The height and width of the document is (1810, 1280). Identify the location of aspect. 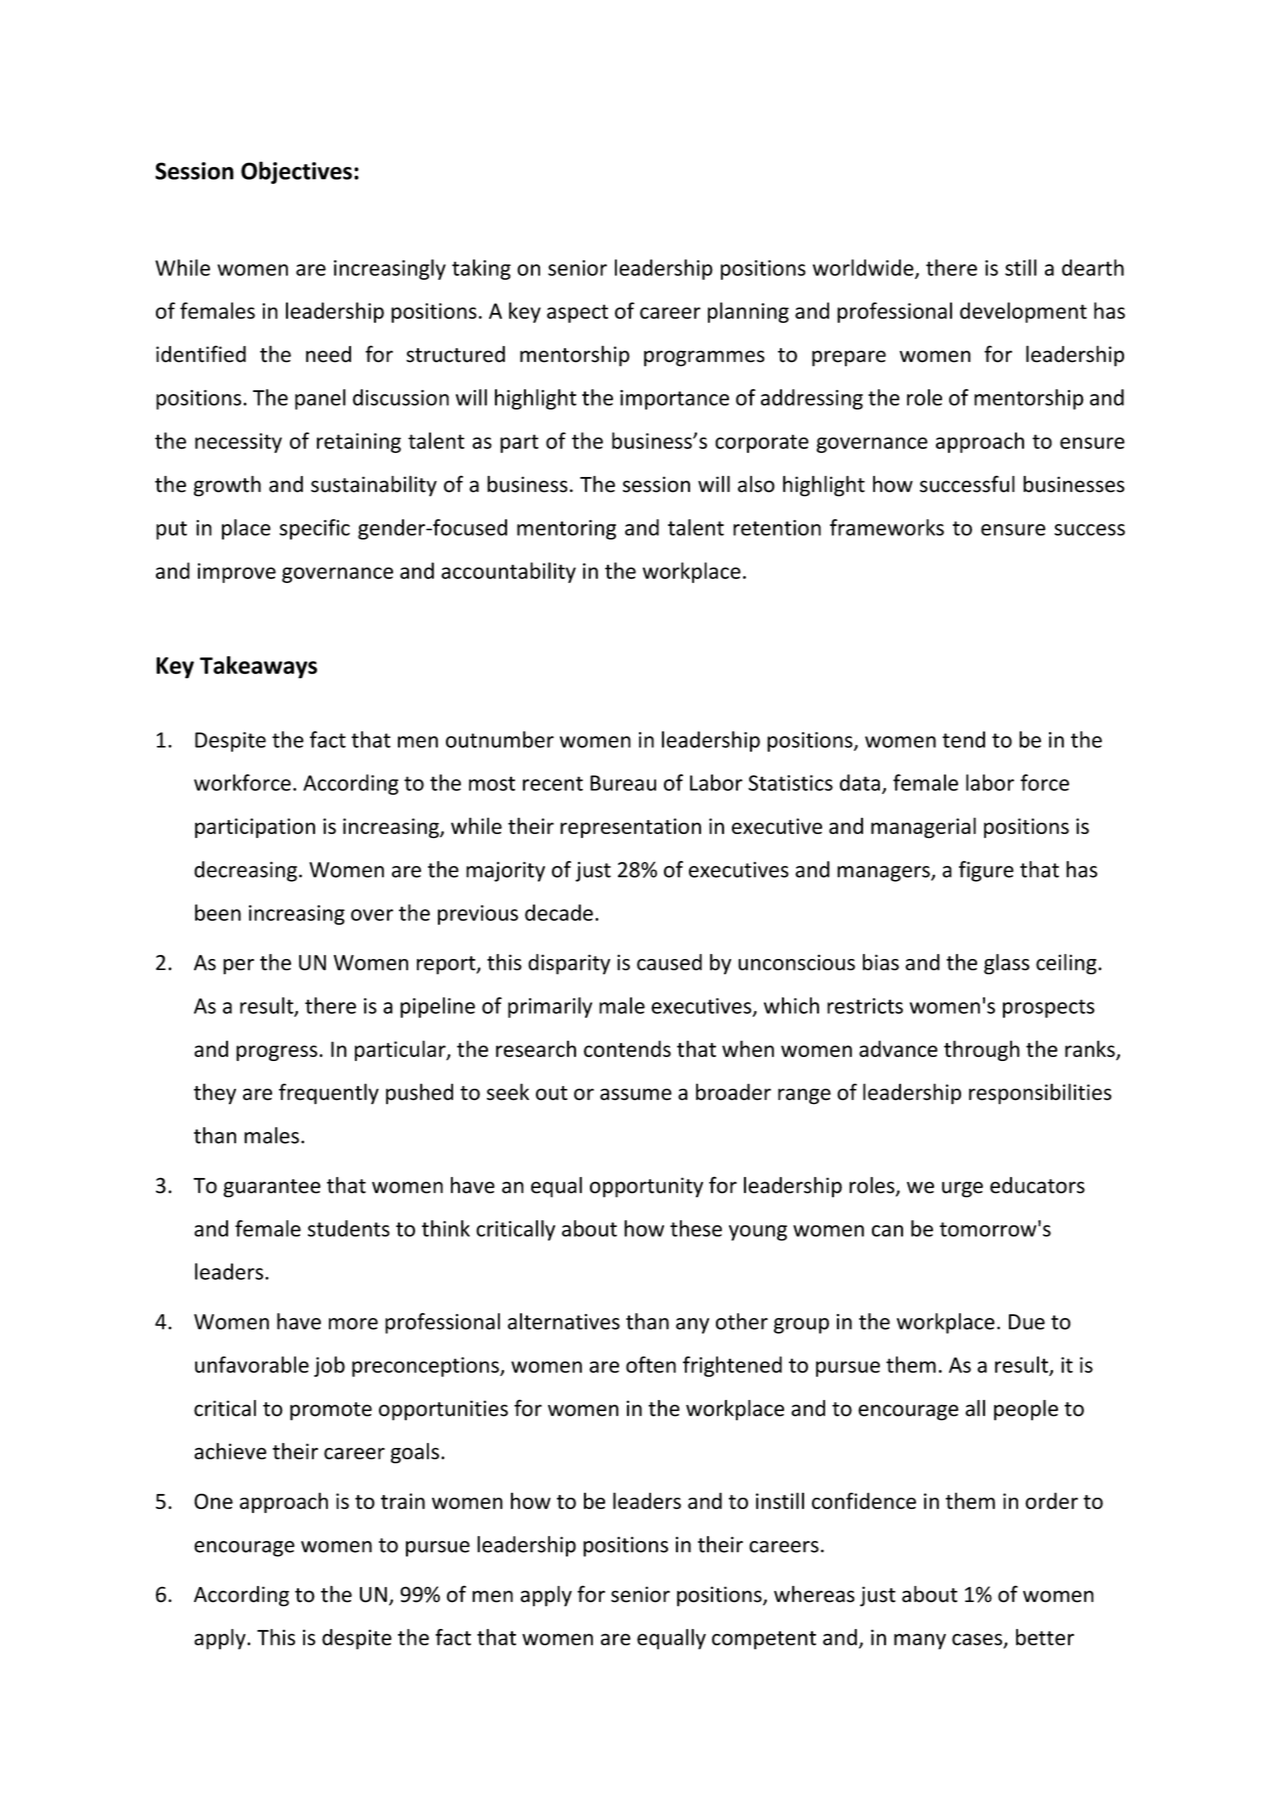
(577, 313).
